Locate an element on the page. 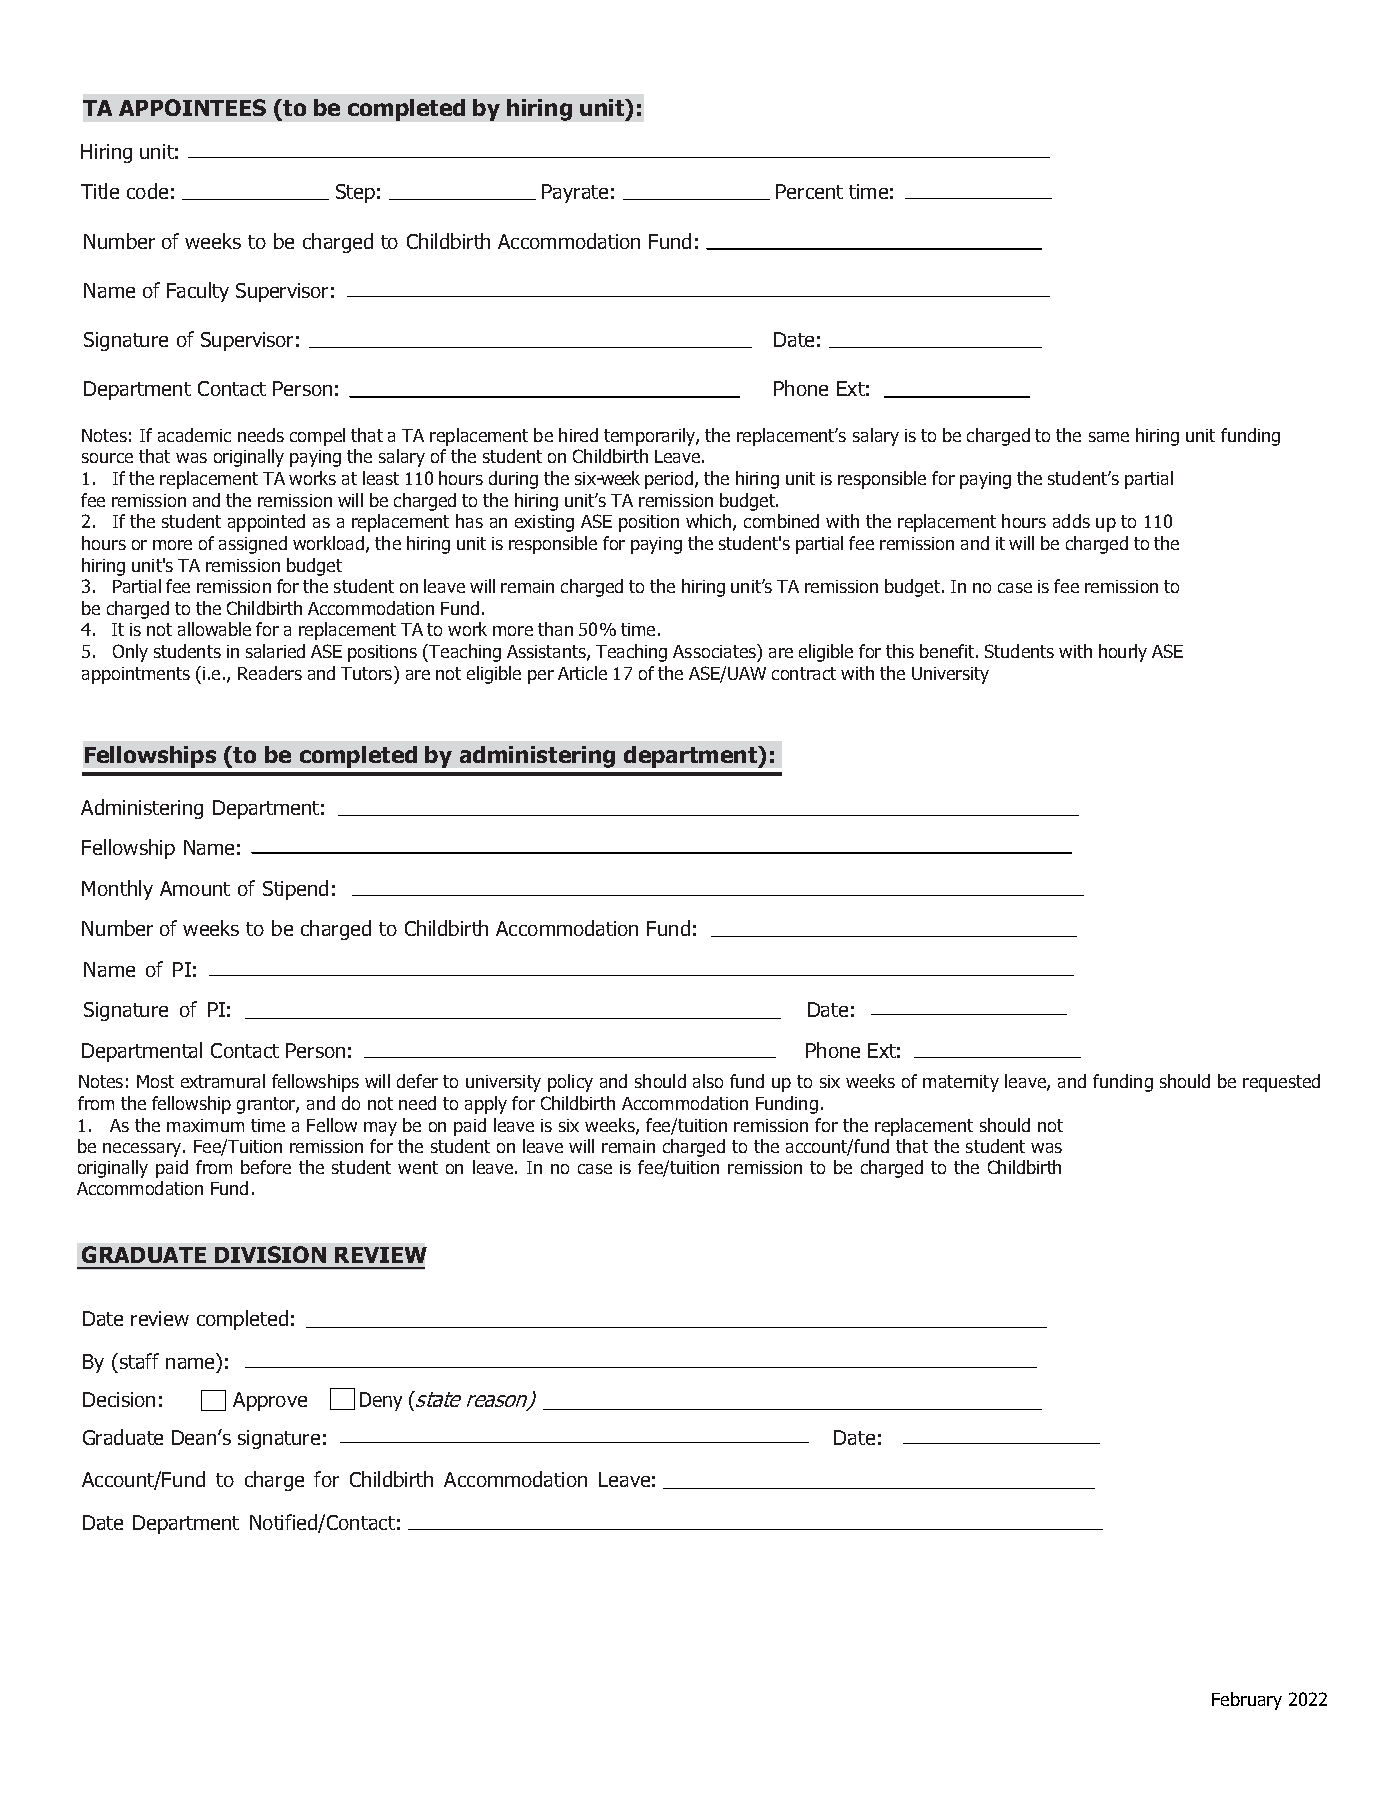  allowable is located at coordinates (214, 629).
